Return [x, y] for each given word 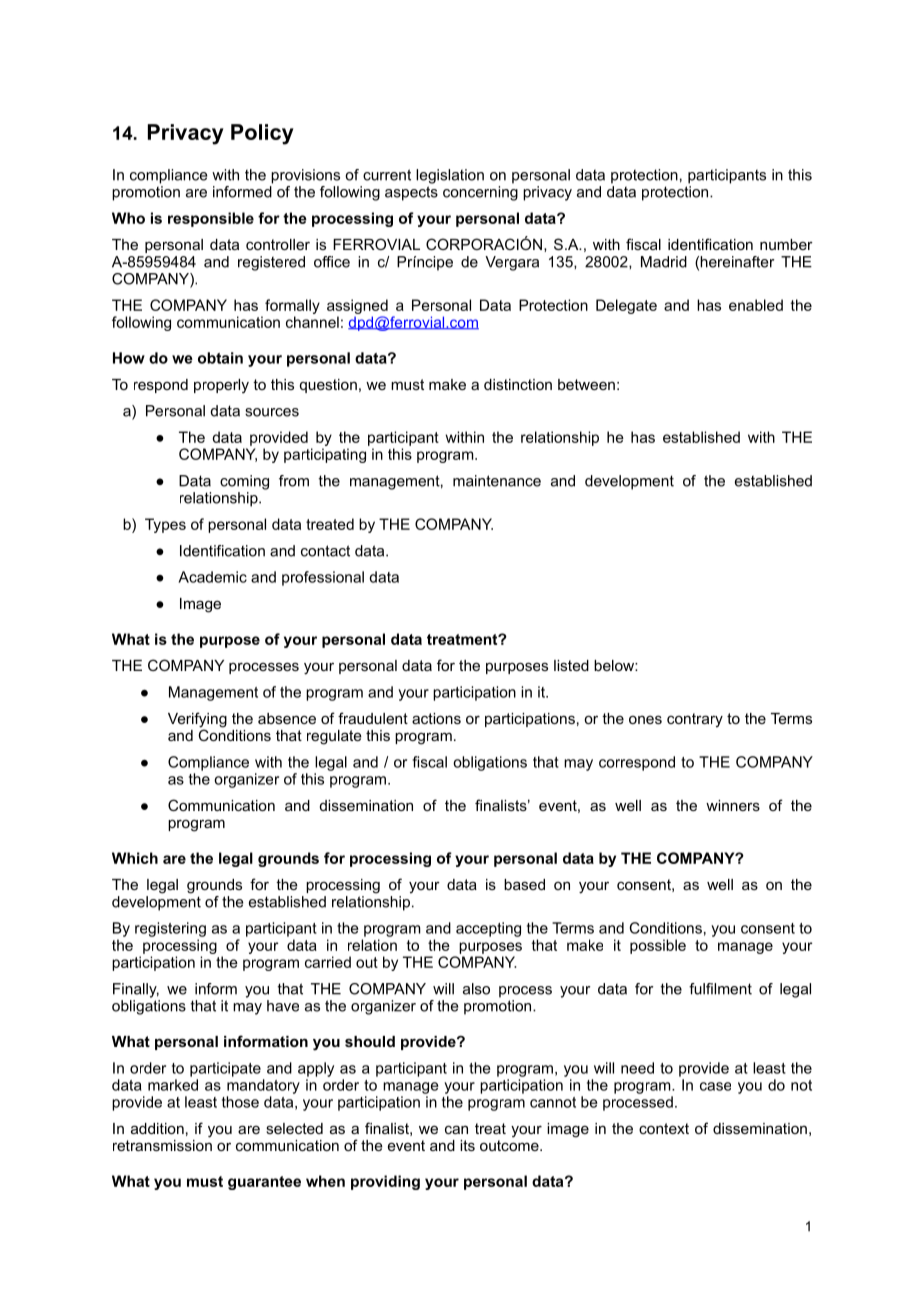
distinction [518, 384]
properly [221, 386]
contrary [695, 720]
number [786, 244]
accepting [488, 929]
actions [436, 718]
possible [658, 946]
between [586, 384]
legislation [450, 176]
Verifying [197, 721]
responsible [211, 219]
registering [170, 929]
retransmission [162, 1145]
